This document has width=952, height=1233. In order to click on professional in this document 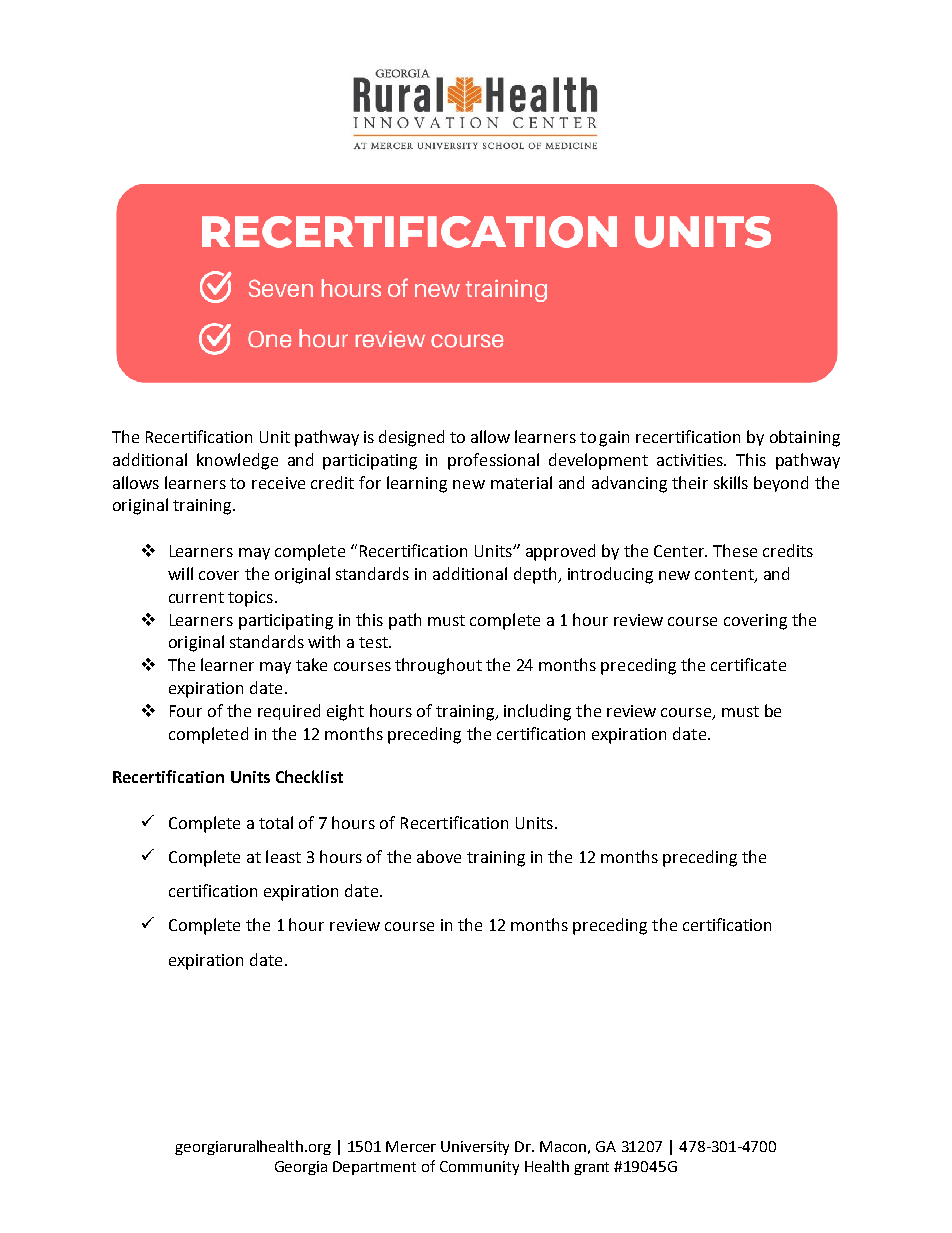, I will do `click(493, 461)`.
